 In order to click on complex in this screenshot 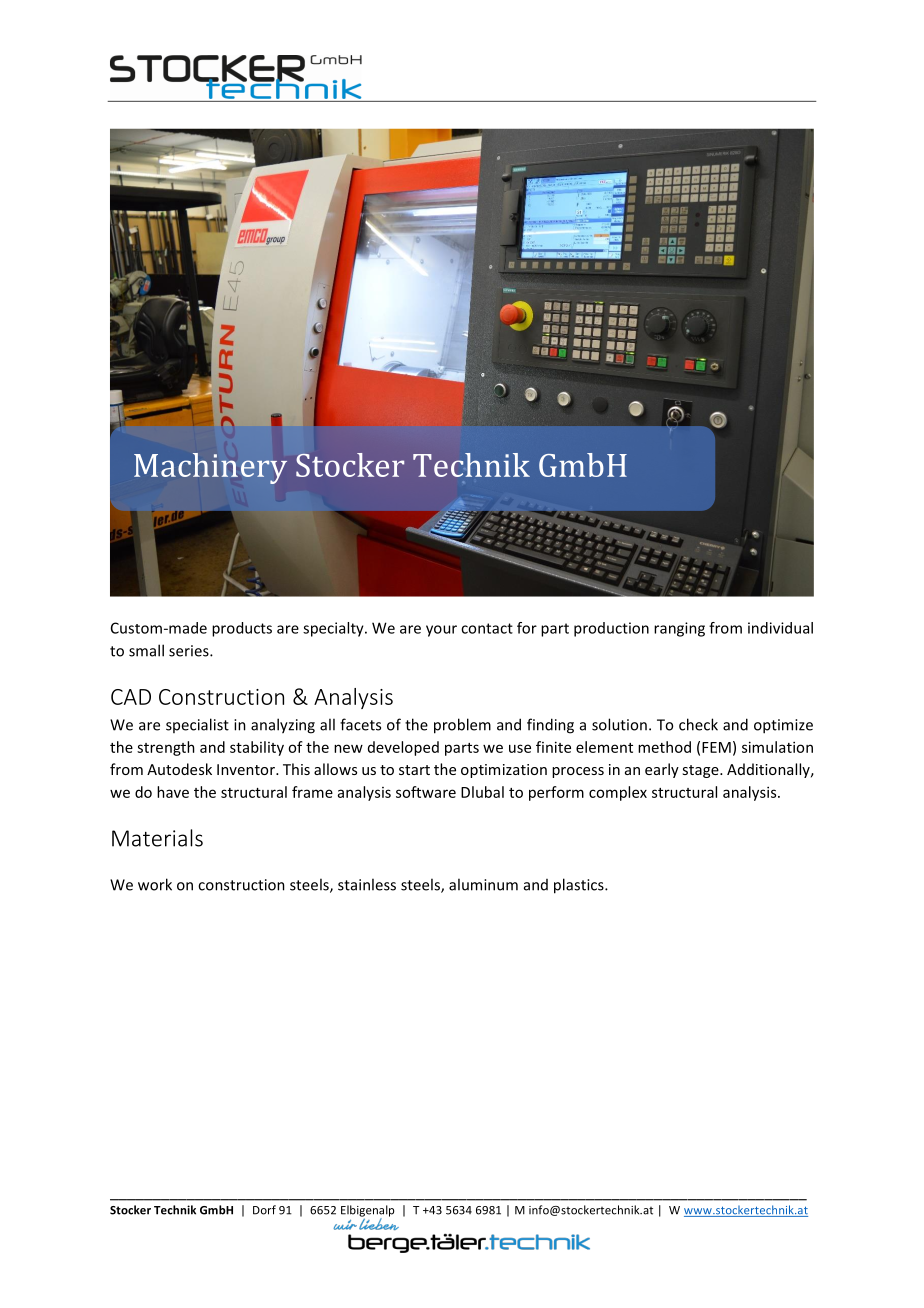, I will do `click(618, 793)`.
